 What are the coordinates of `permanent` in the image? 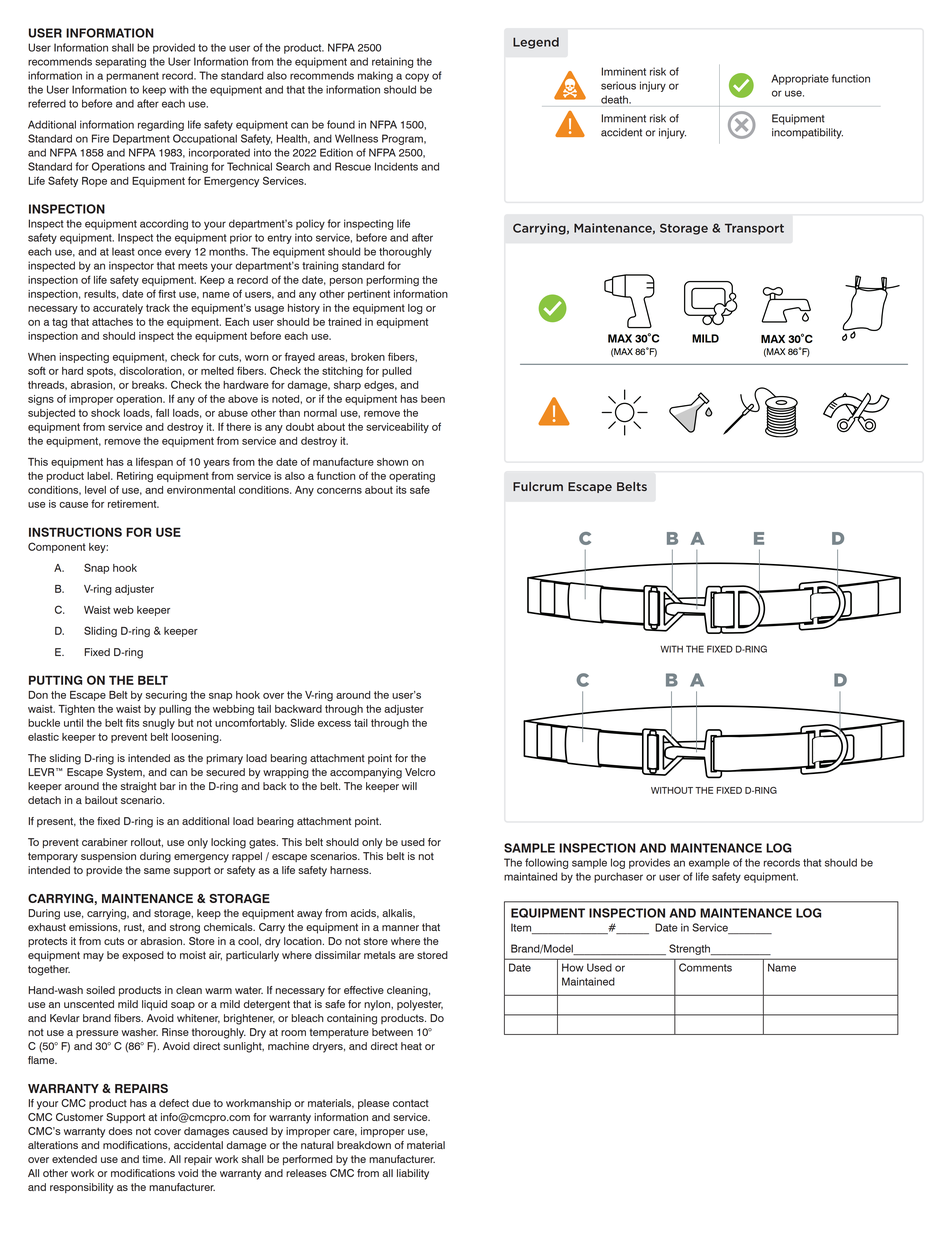 It's located at (132, 77).
